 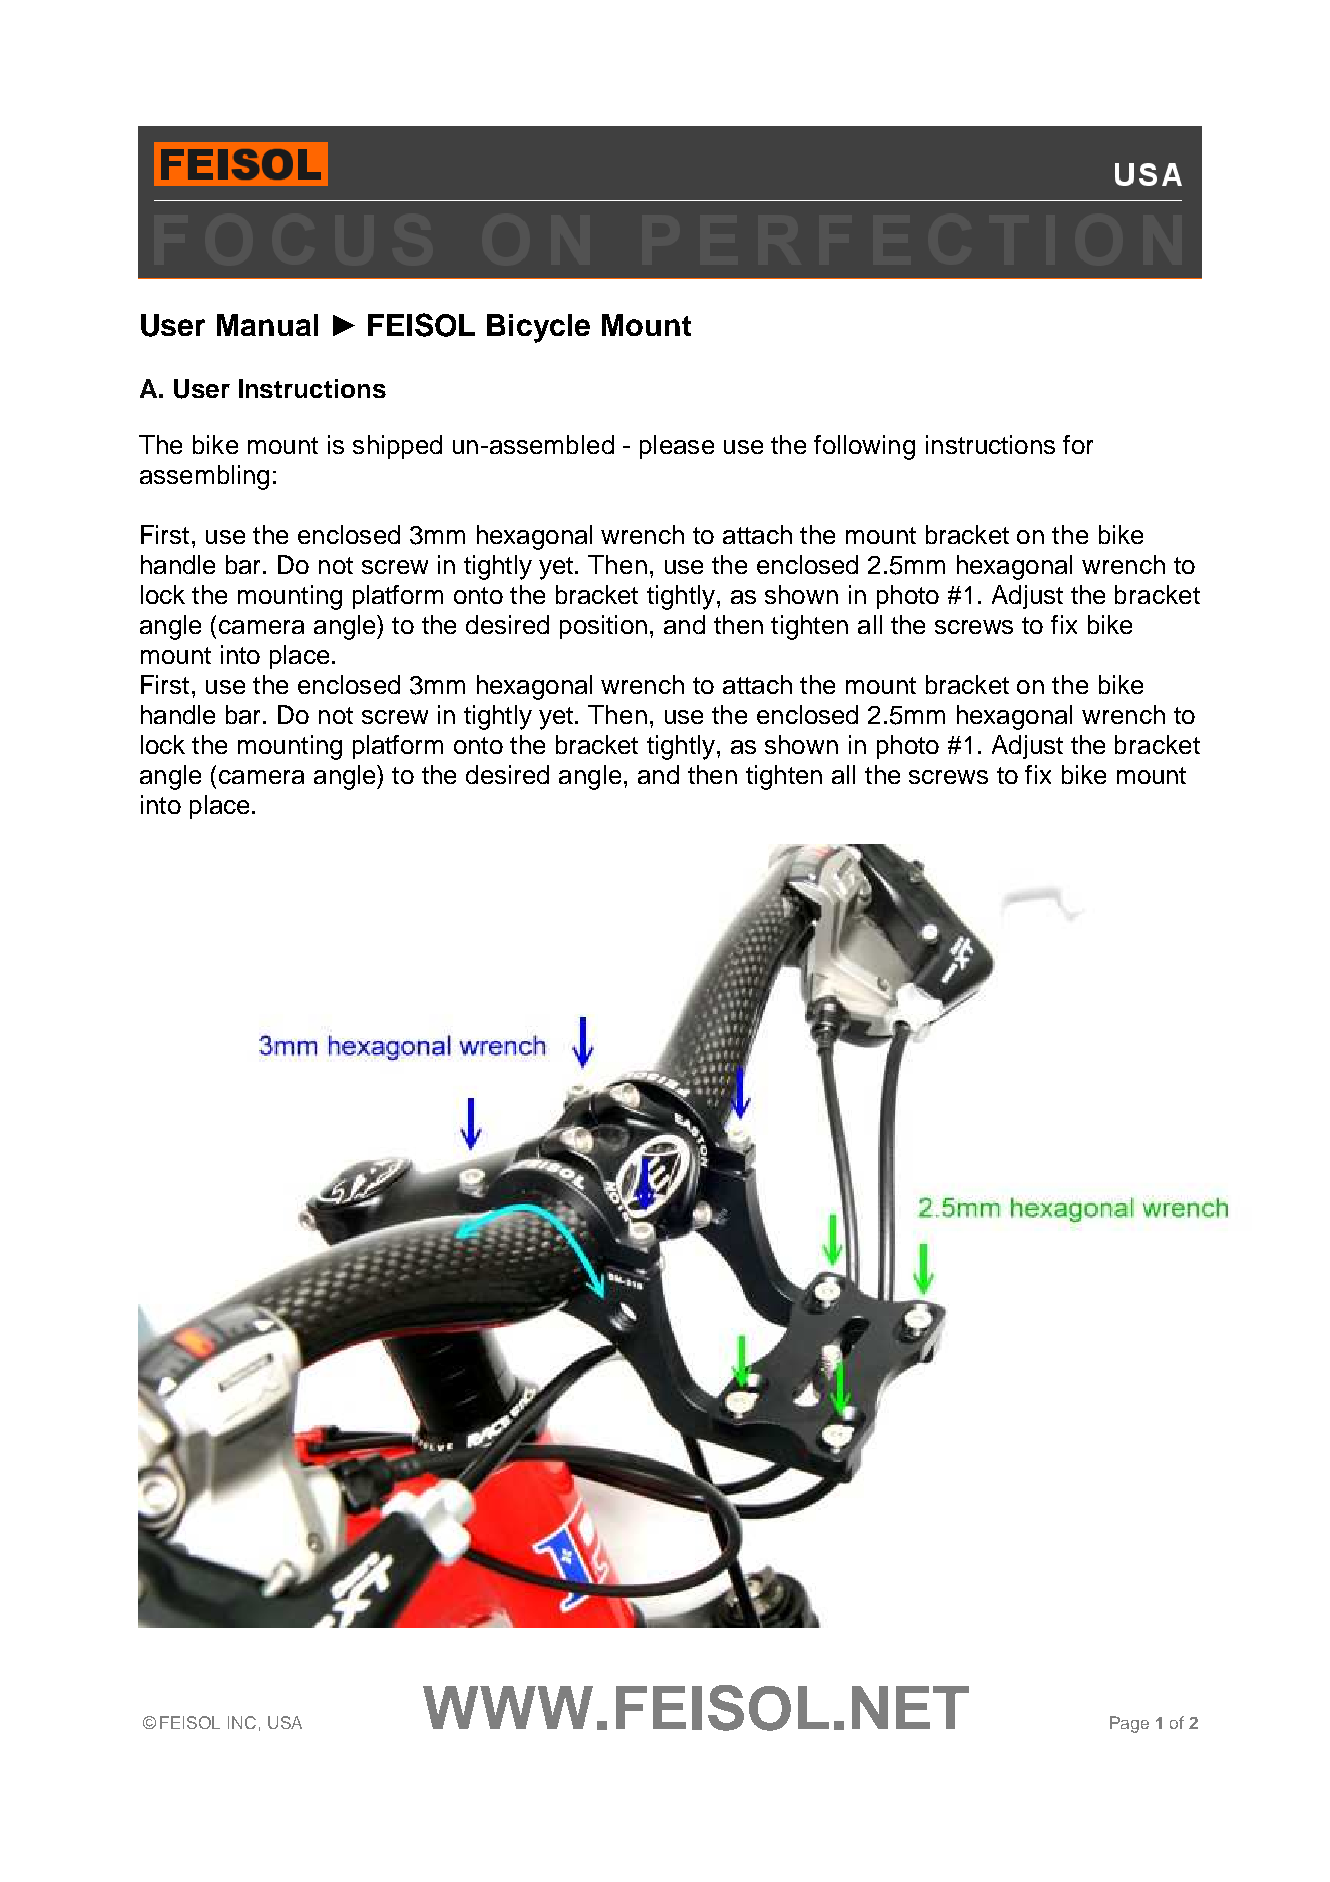 I want to click on Page, so click(x=1129, y=1724).
